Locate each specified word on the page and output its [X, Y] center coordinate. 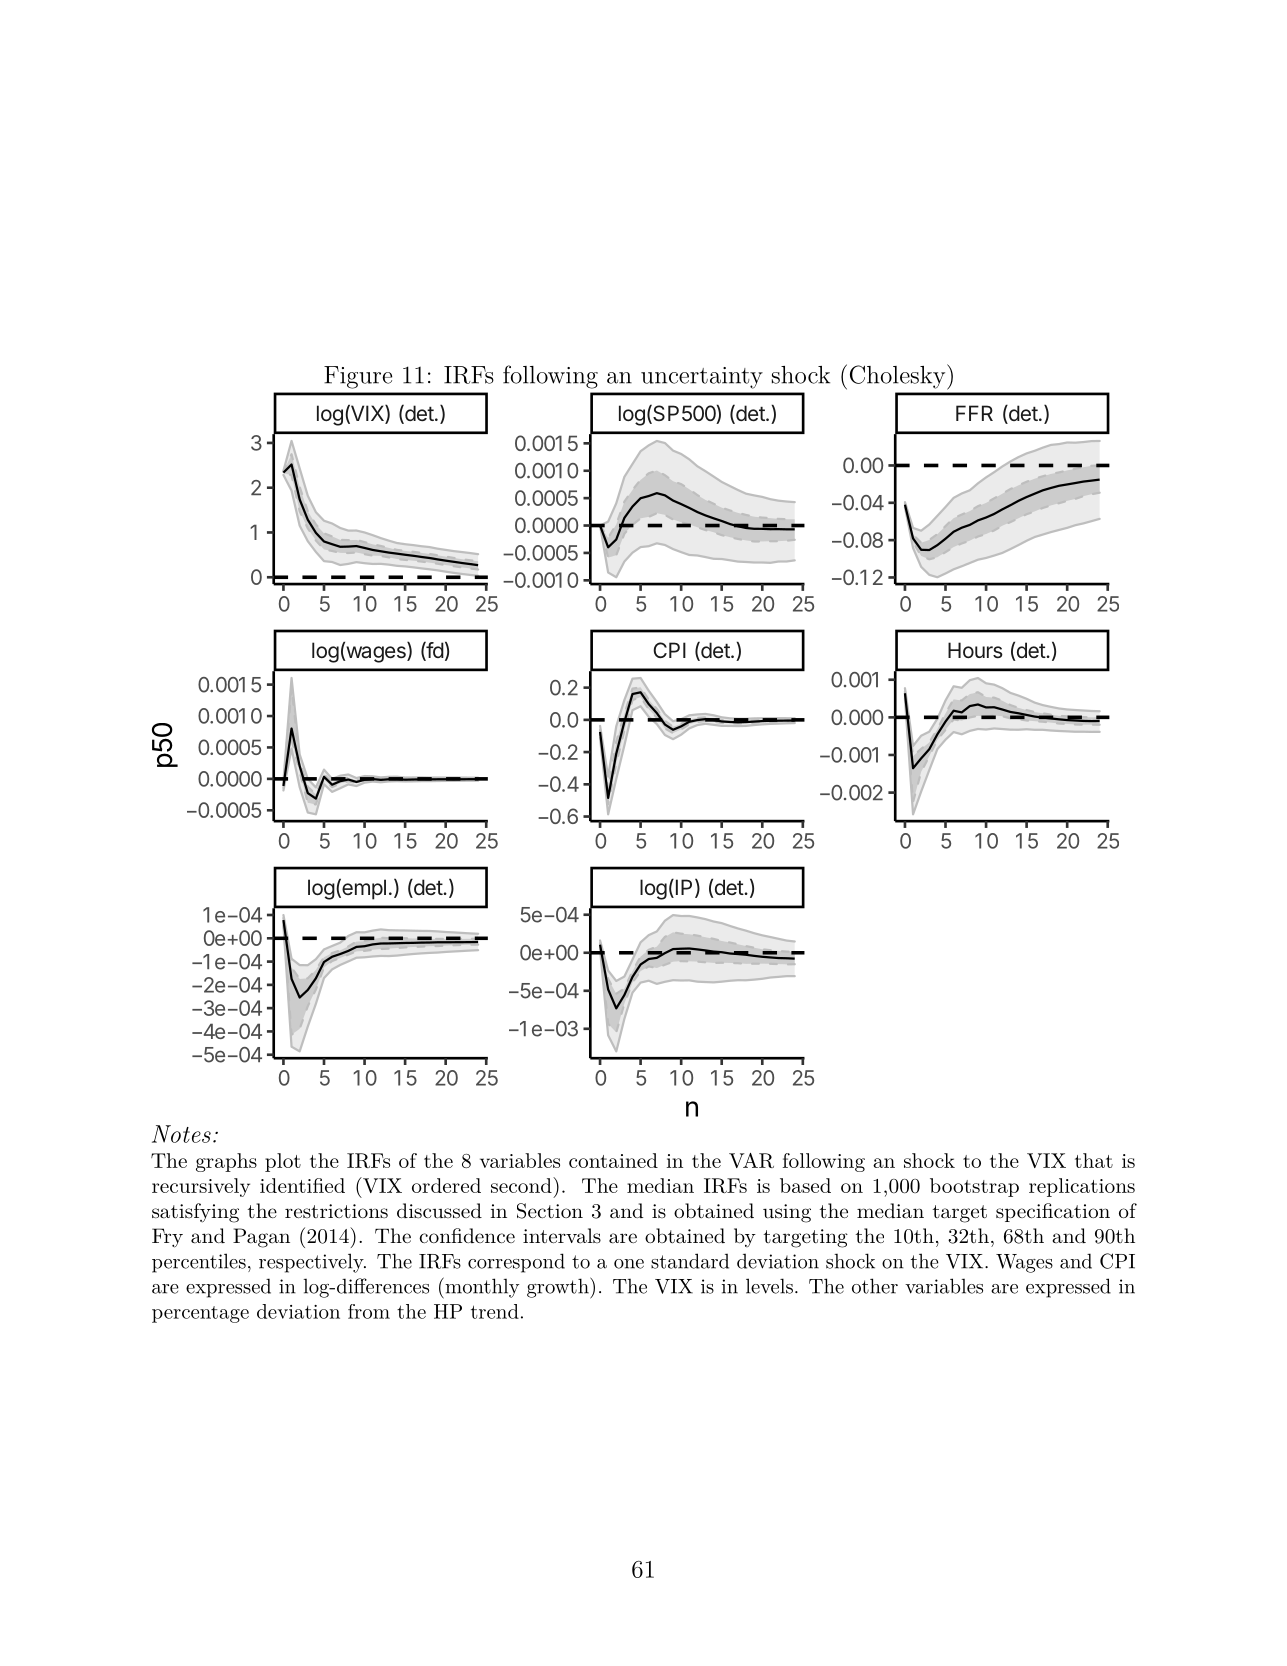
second [522, 1185]
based [805, 1185]
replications [1082, 1187]
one [629, 1264]
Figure [358, 377]
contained [613, 1160]
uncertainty [702, 378]
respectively [312, 1263]
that [1094, 1160]
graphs [226, 1162]
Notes [181, 1134]
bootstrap [974, 1187]
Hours [975, 650]
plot [283, 1162]
